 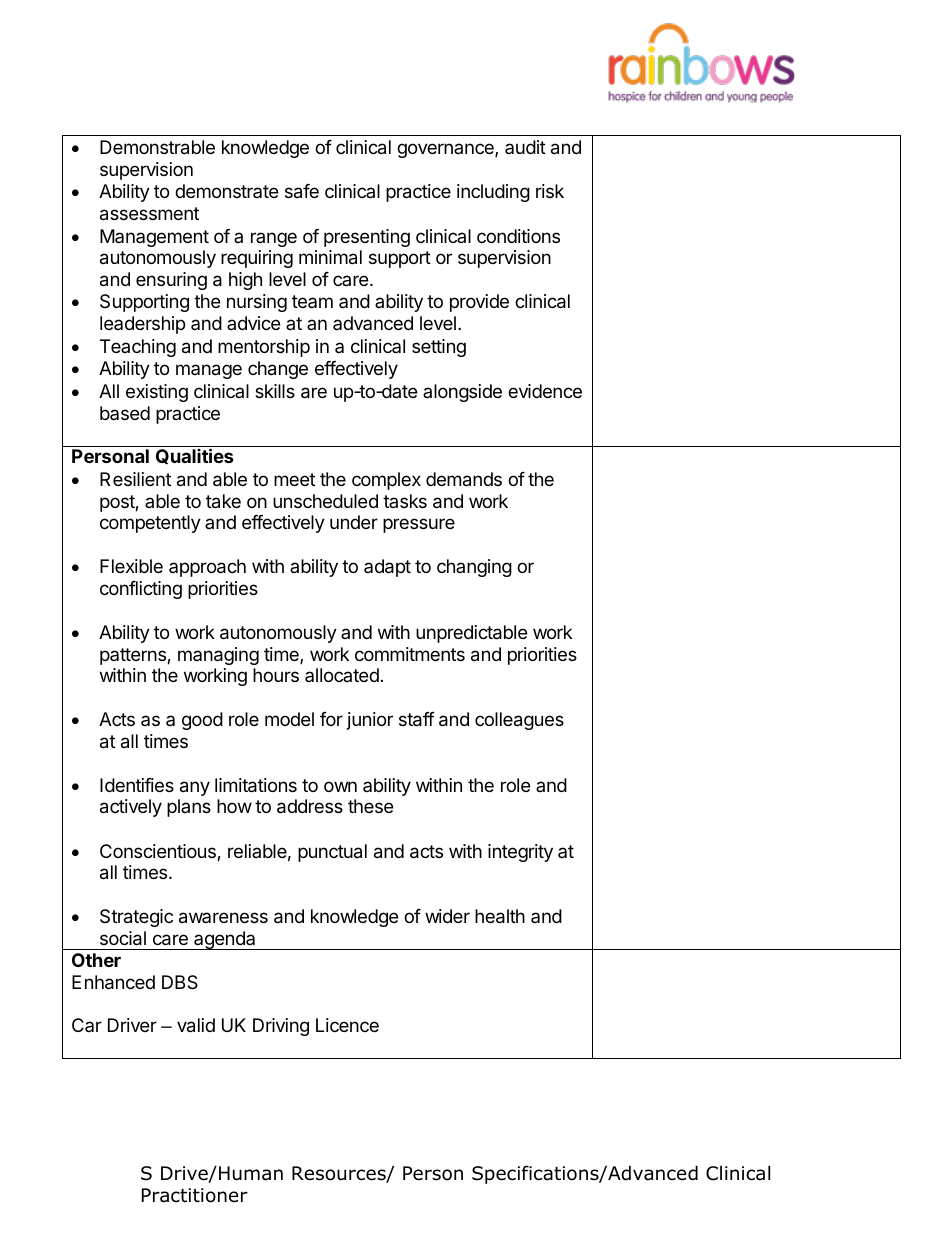 I want to click on demands, so click(x=464, y=479).
